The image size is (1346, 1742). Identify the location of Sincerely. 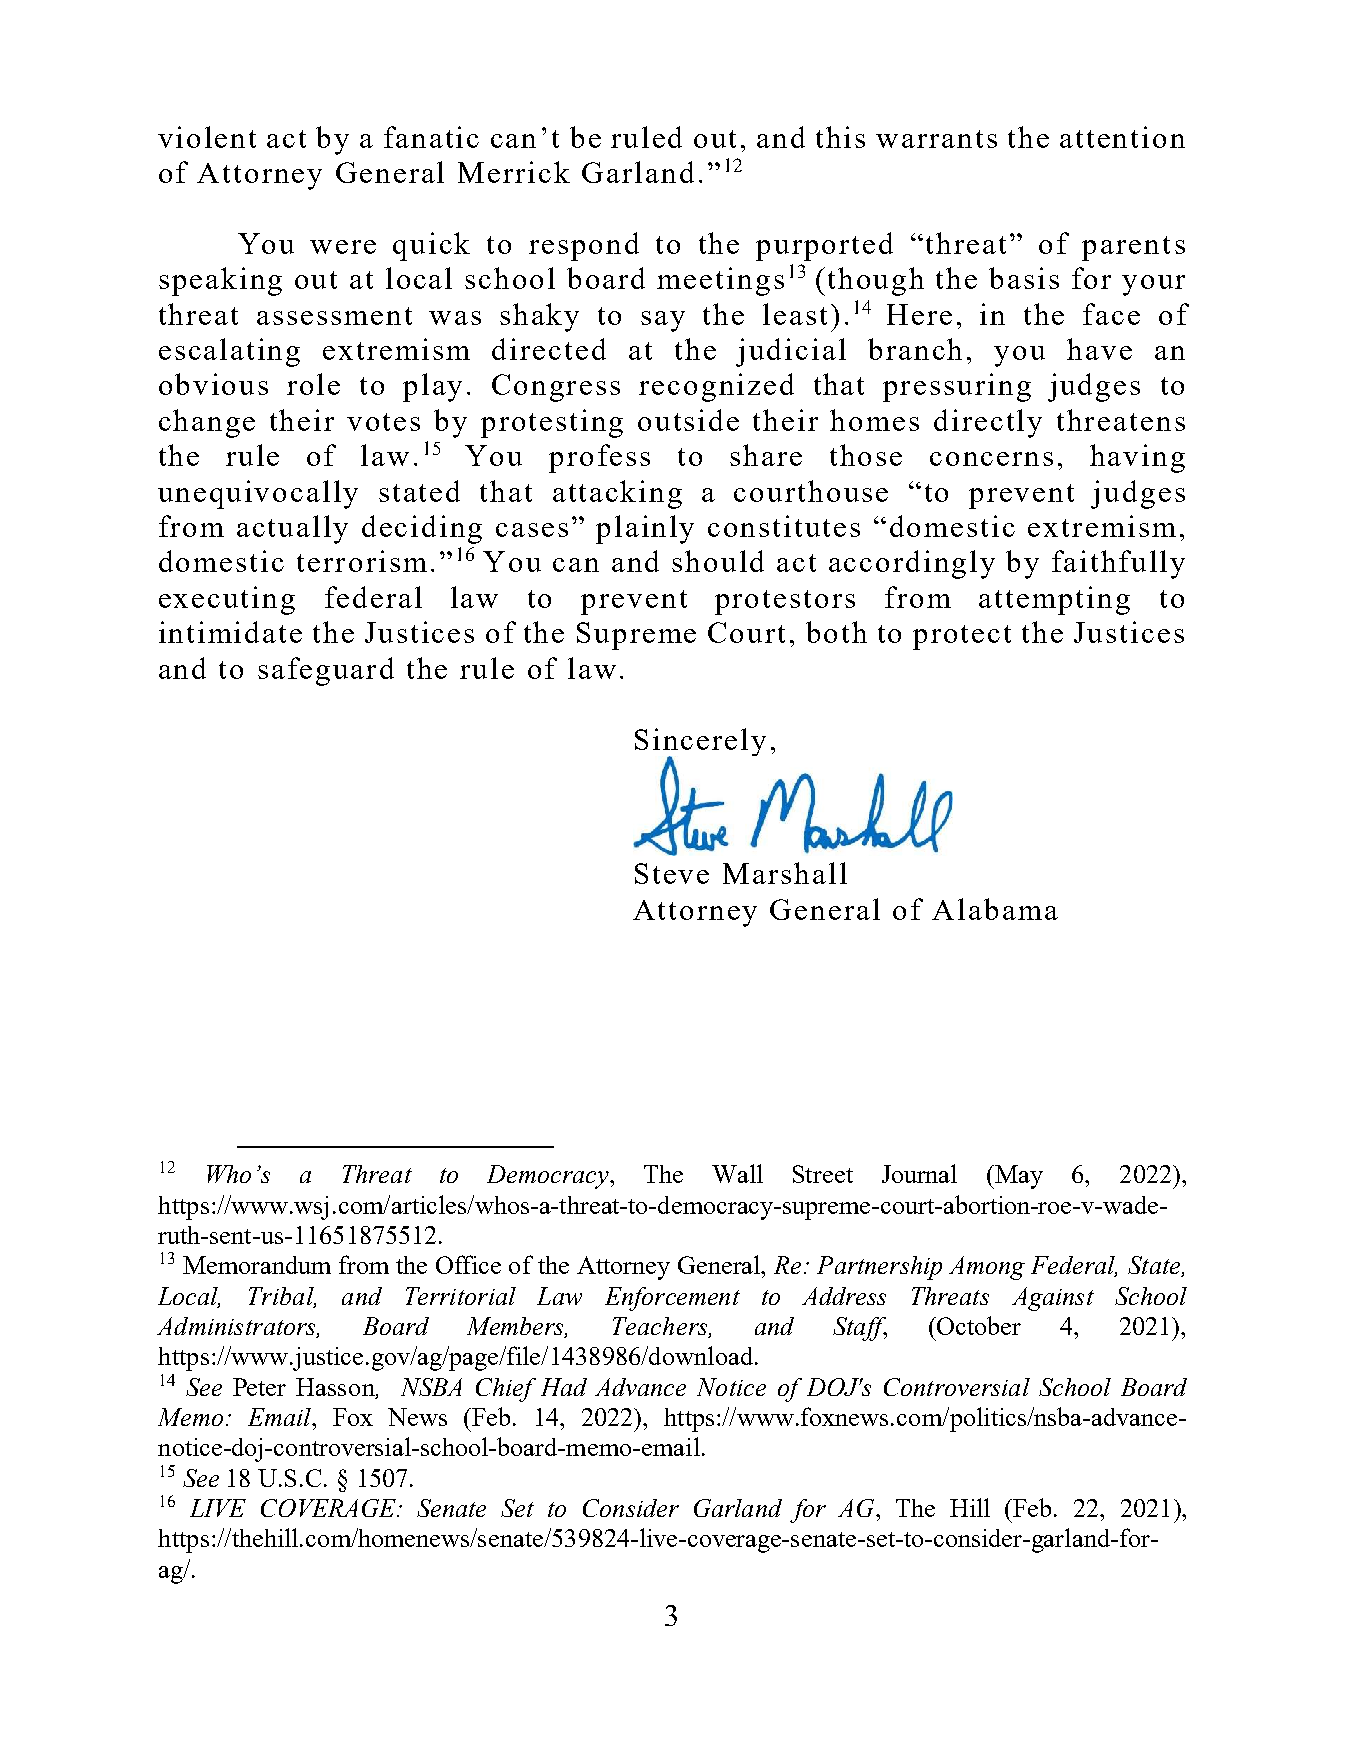
(700, 743).
